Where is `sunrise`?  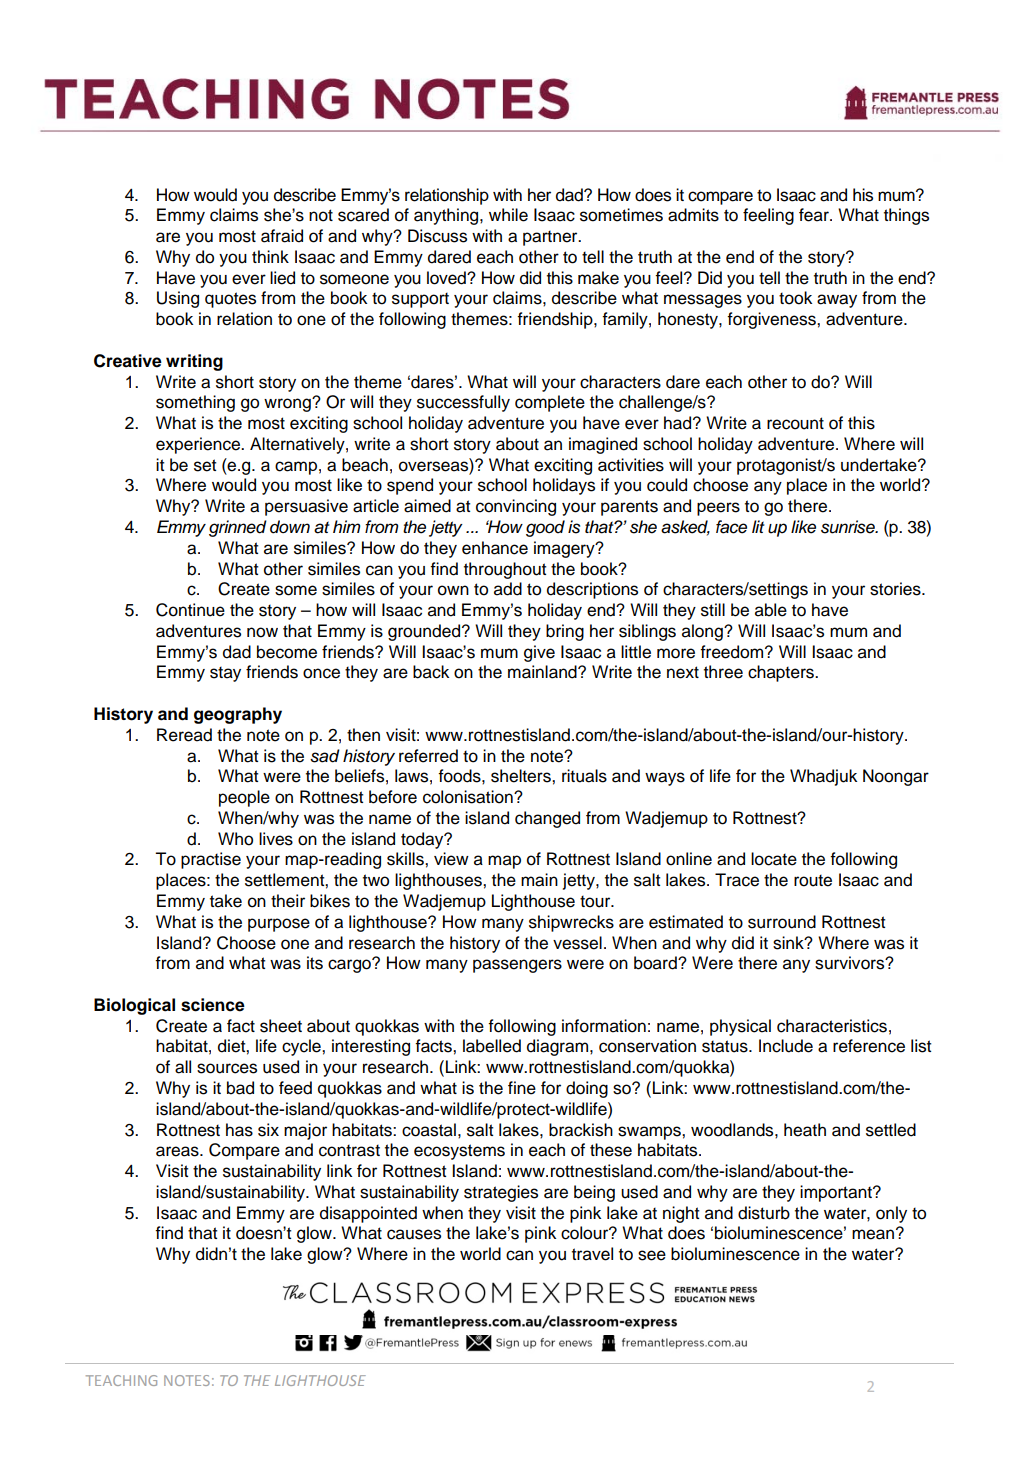
sunrise is located at coordinates (849, 527).
